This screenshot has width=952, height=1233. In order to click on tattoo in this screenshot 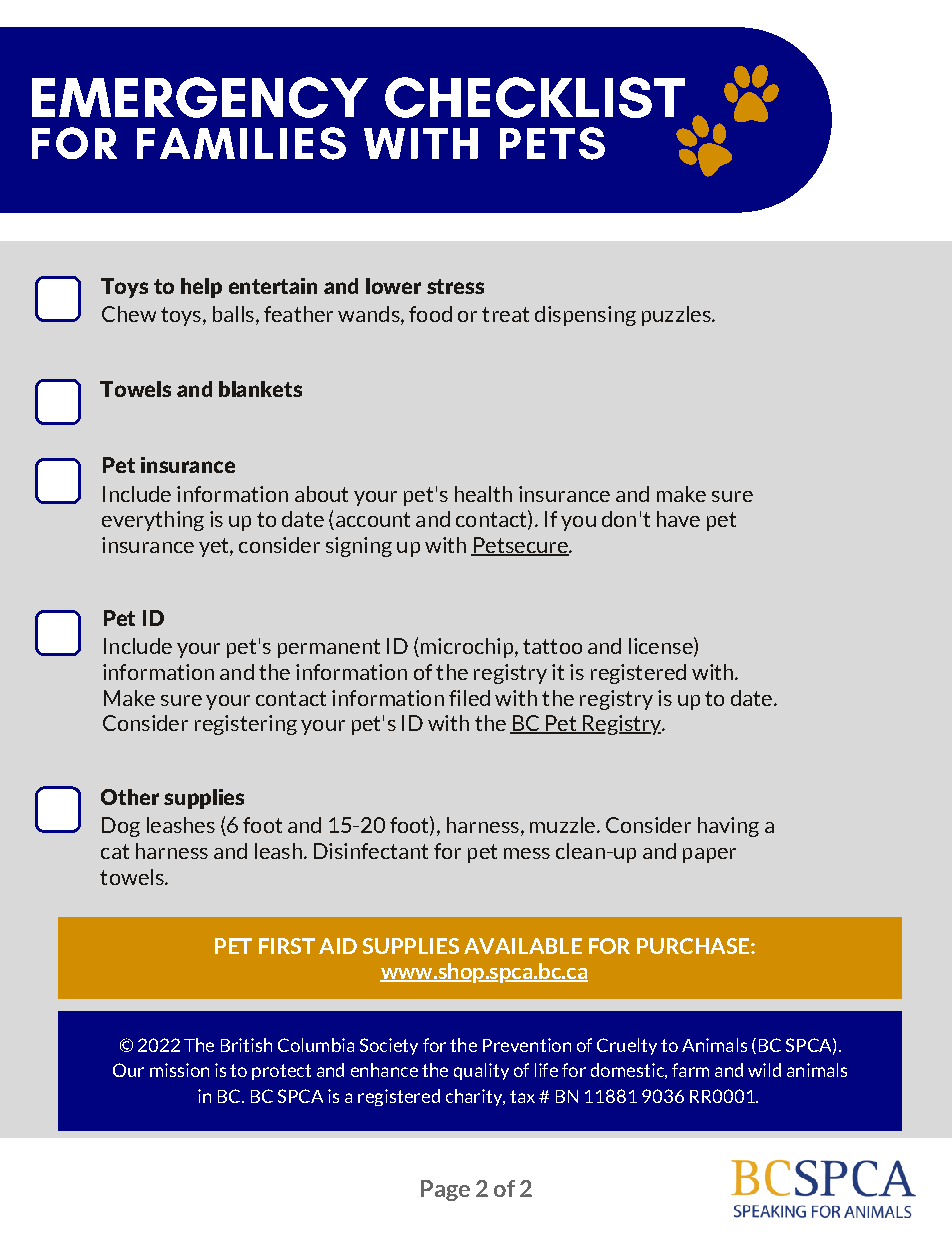, I will do `click(552, 646)`.
